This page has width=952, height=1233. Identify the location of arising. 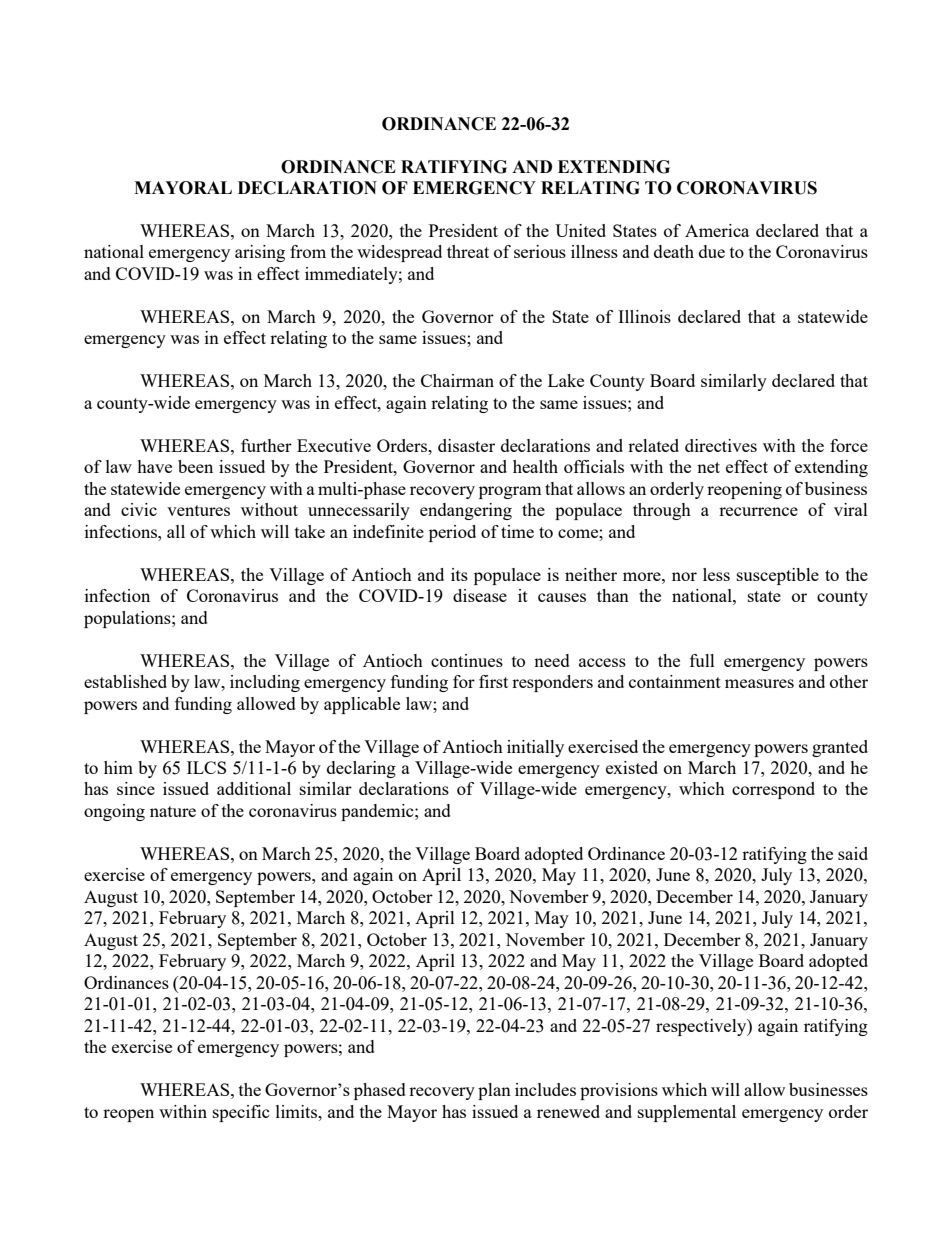
(260, 253).
